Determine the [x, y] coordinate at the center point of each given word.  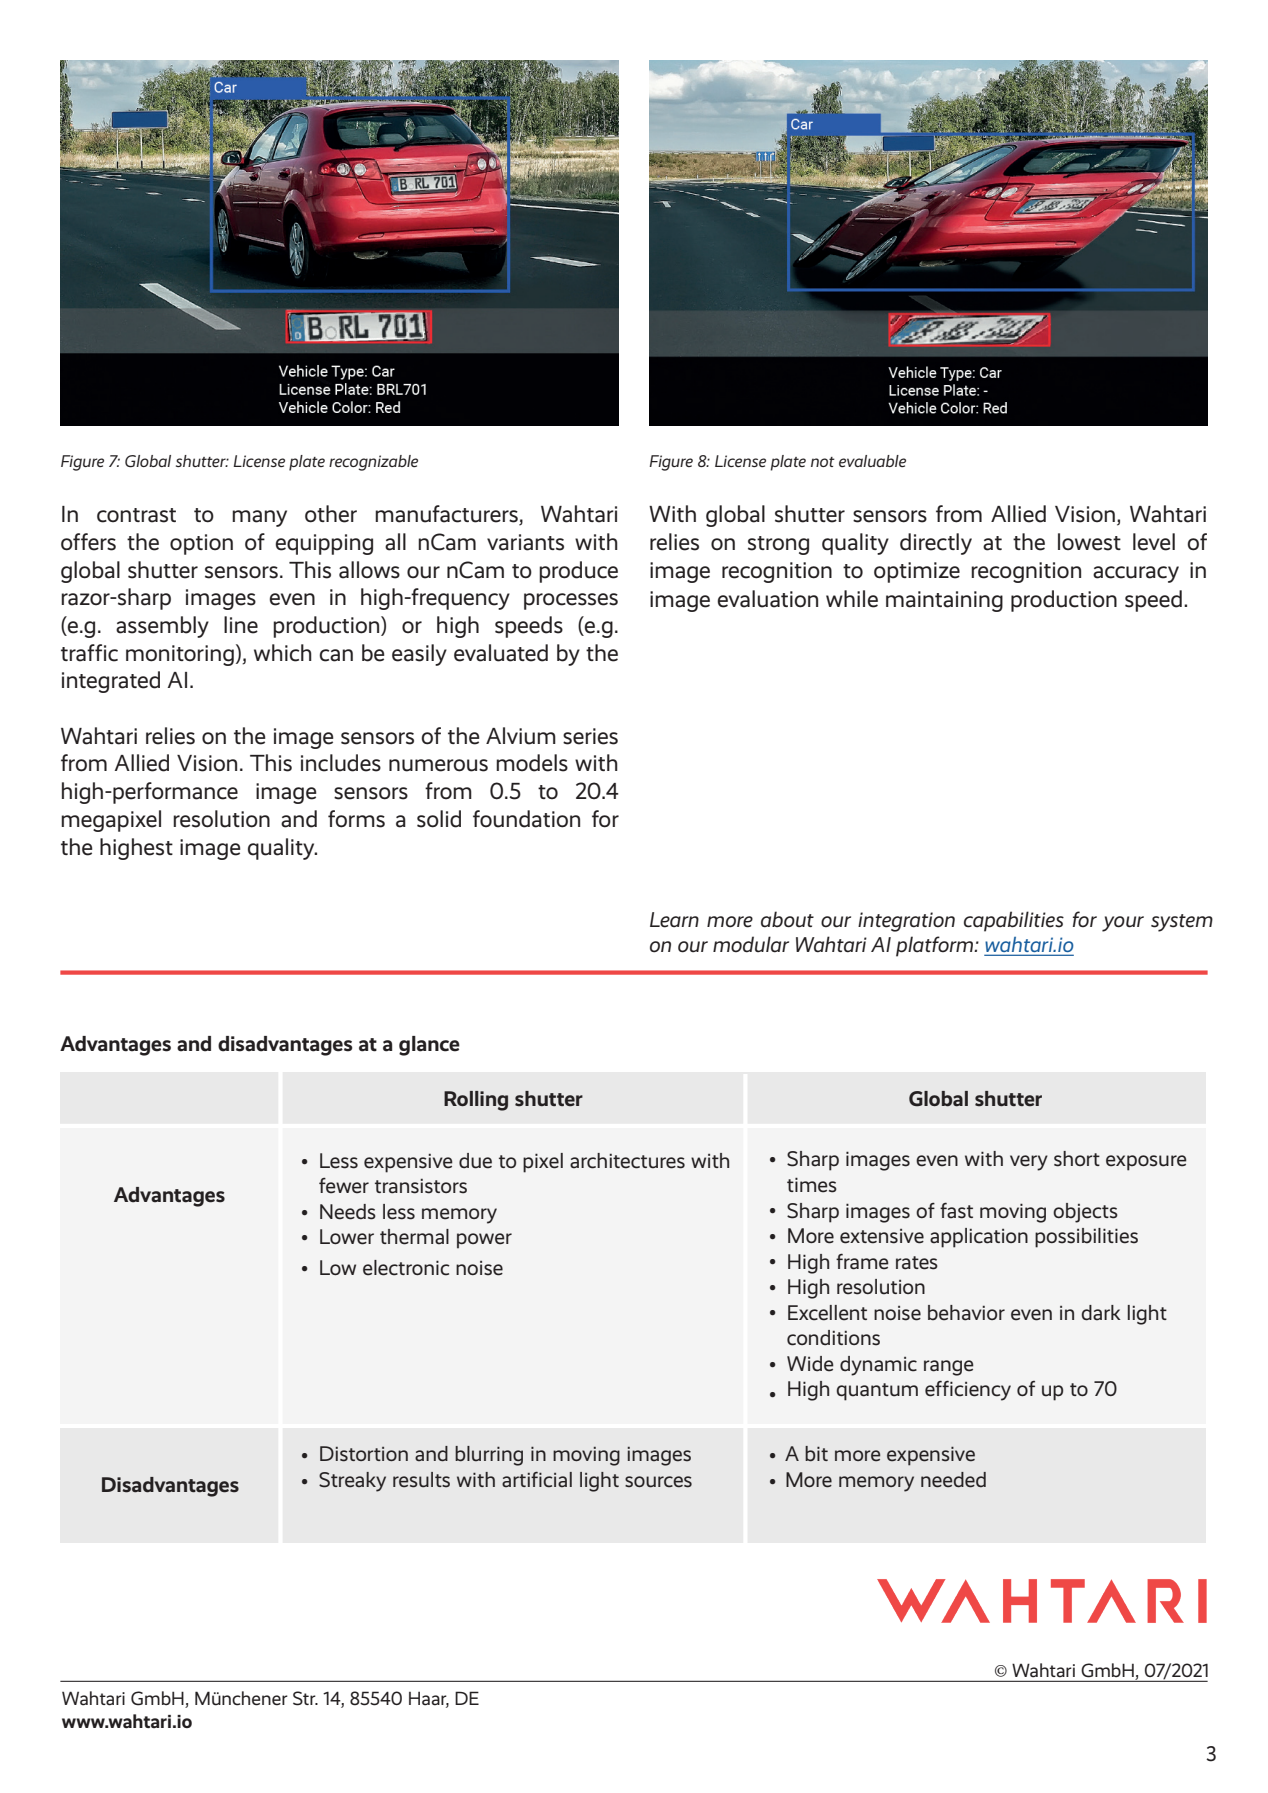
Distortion [364, 1454]
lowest [1089, 542]
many [259, 518]
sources [658, 1482]
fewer [344, 1185]
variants [525, 542]
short [1077, 1159]
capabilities [1014, 921]
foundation [526, 819]
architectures [627, 1161]
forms [356, 819]
